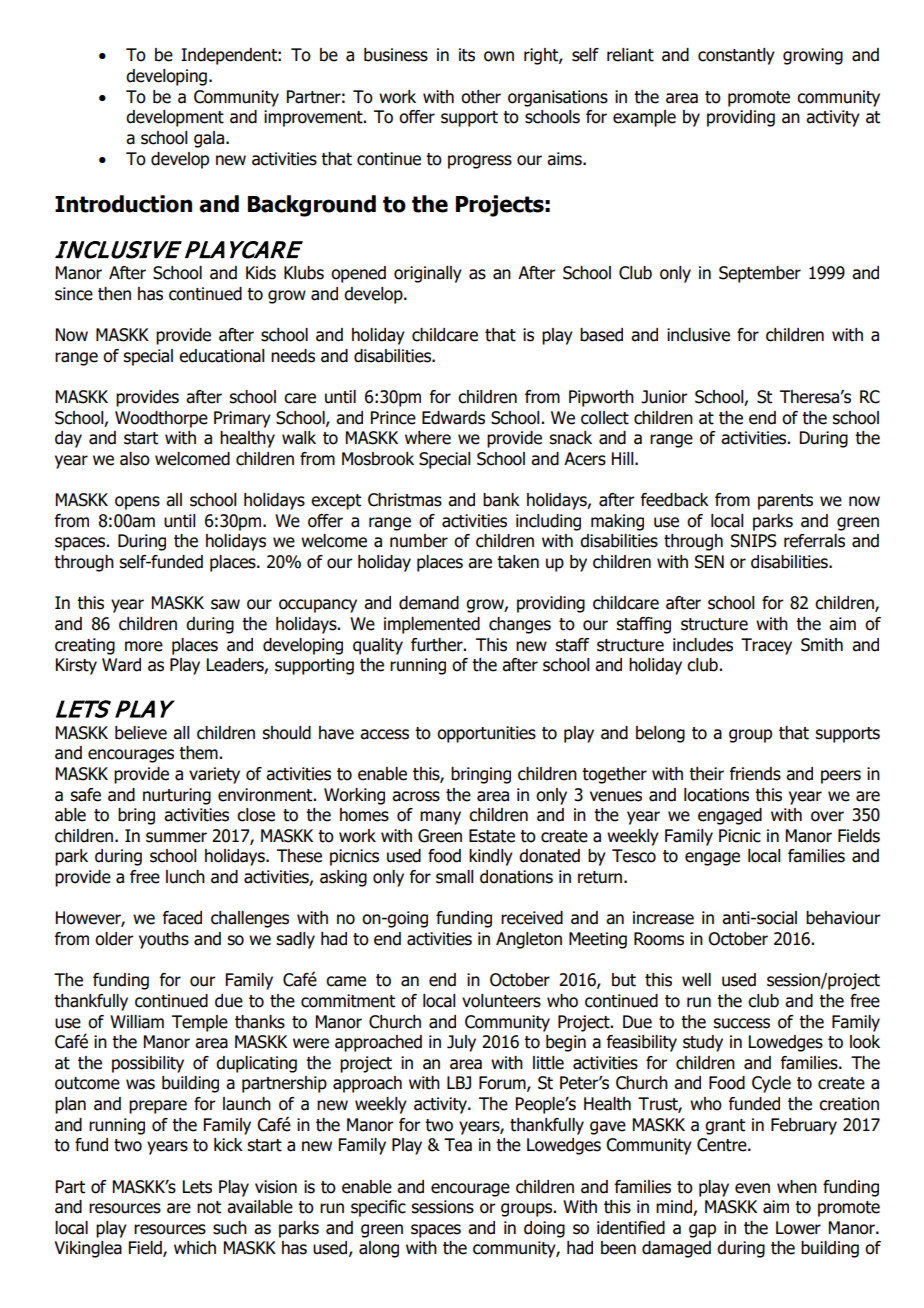  Describe the element at coordinates (209, 1207) in the image. I see `not` at that location.
